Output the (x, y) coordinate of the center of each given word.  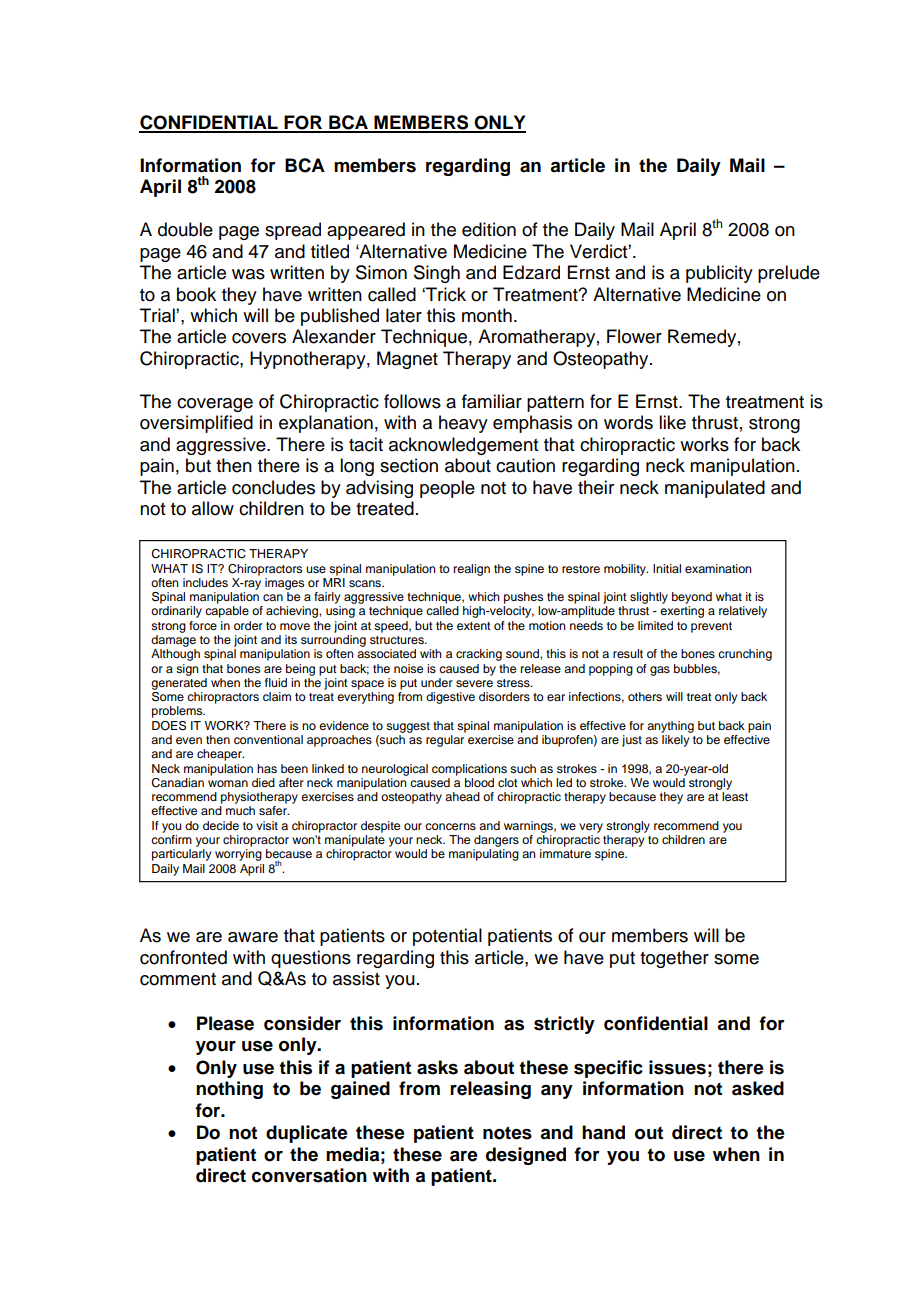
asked (758, 1088)
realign (472, 570)
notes (507, 1133)
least (735, 796)
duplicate (307, 1134)
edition (489, 229)
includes (205, 582)
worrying (238, 855)
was (248, 274)
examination (718, 568)
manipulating (484, 855)
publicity (719, 274)
